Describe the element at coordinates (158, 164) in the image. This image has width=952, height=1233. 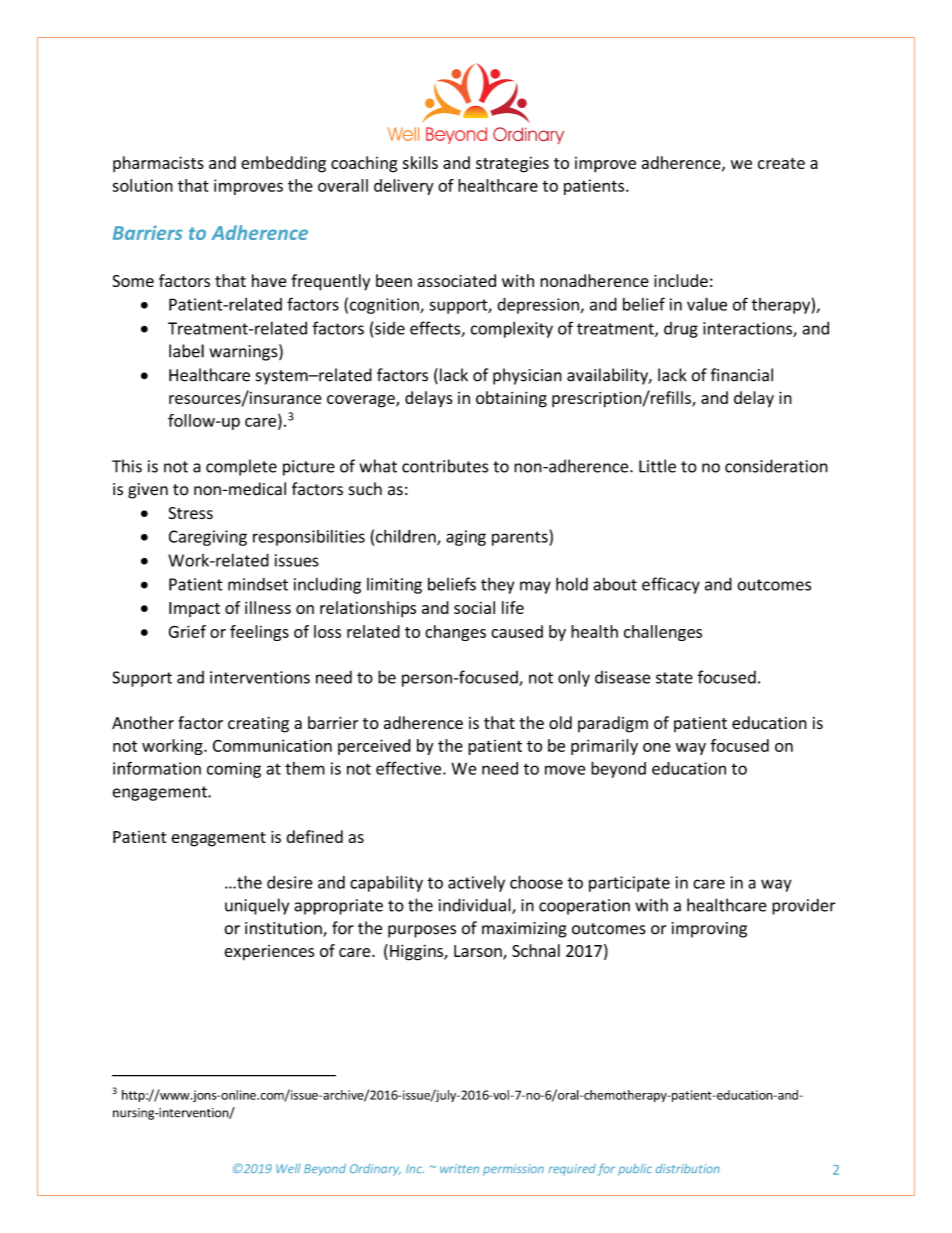
I see `pharmacists` at that location.
